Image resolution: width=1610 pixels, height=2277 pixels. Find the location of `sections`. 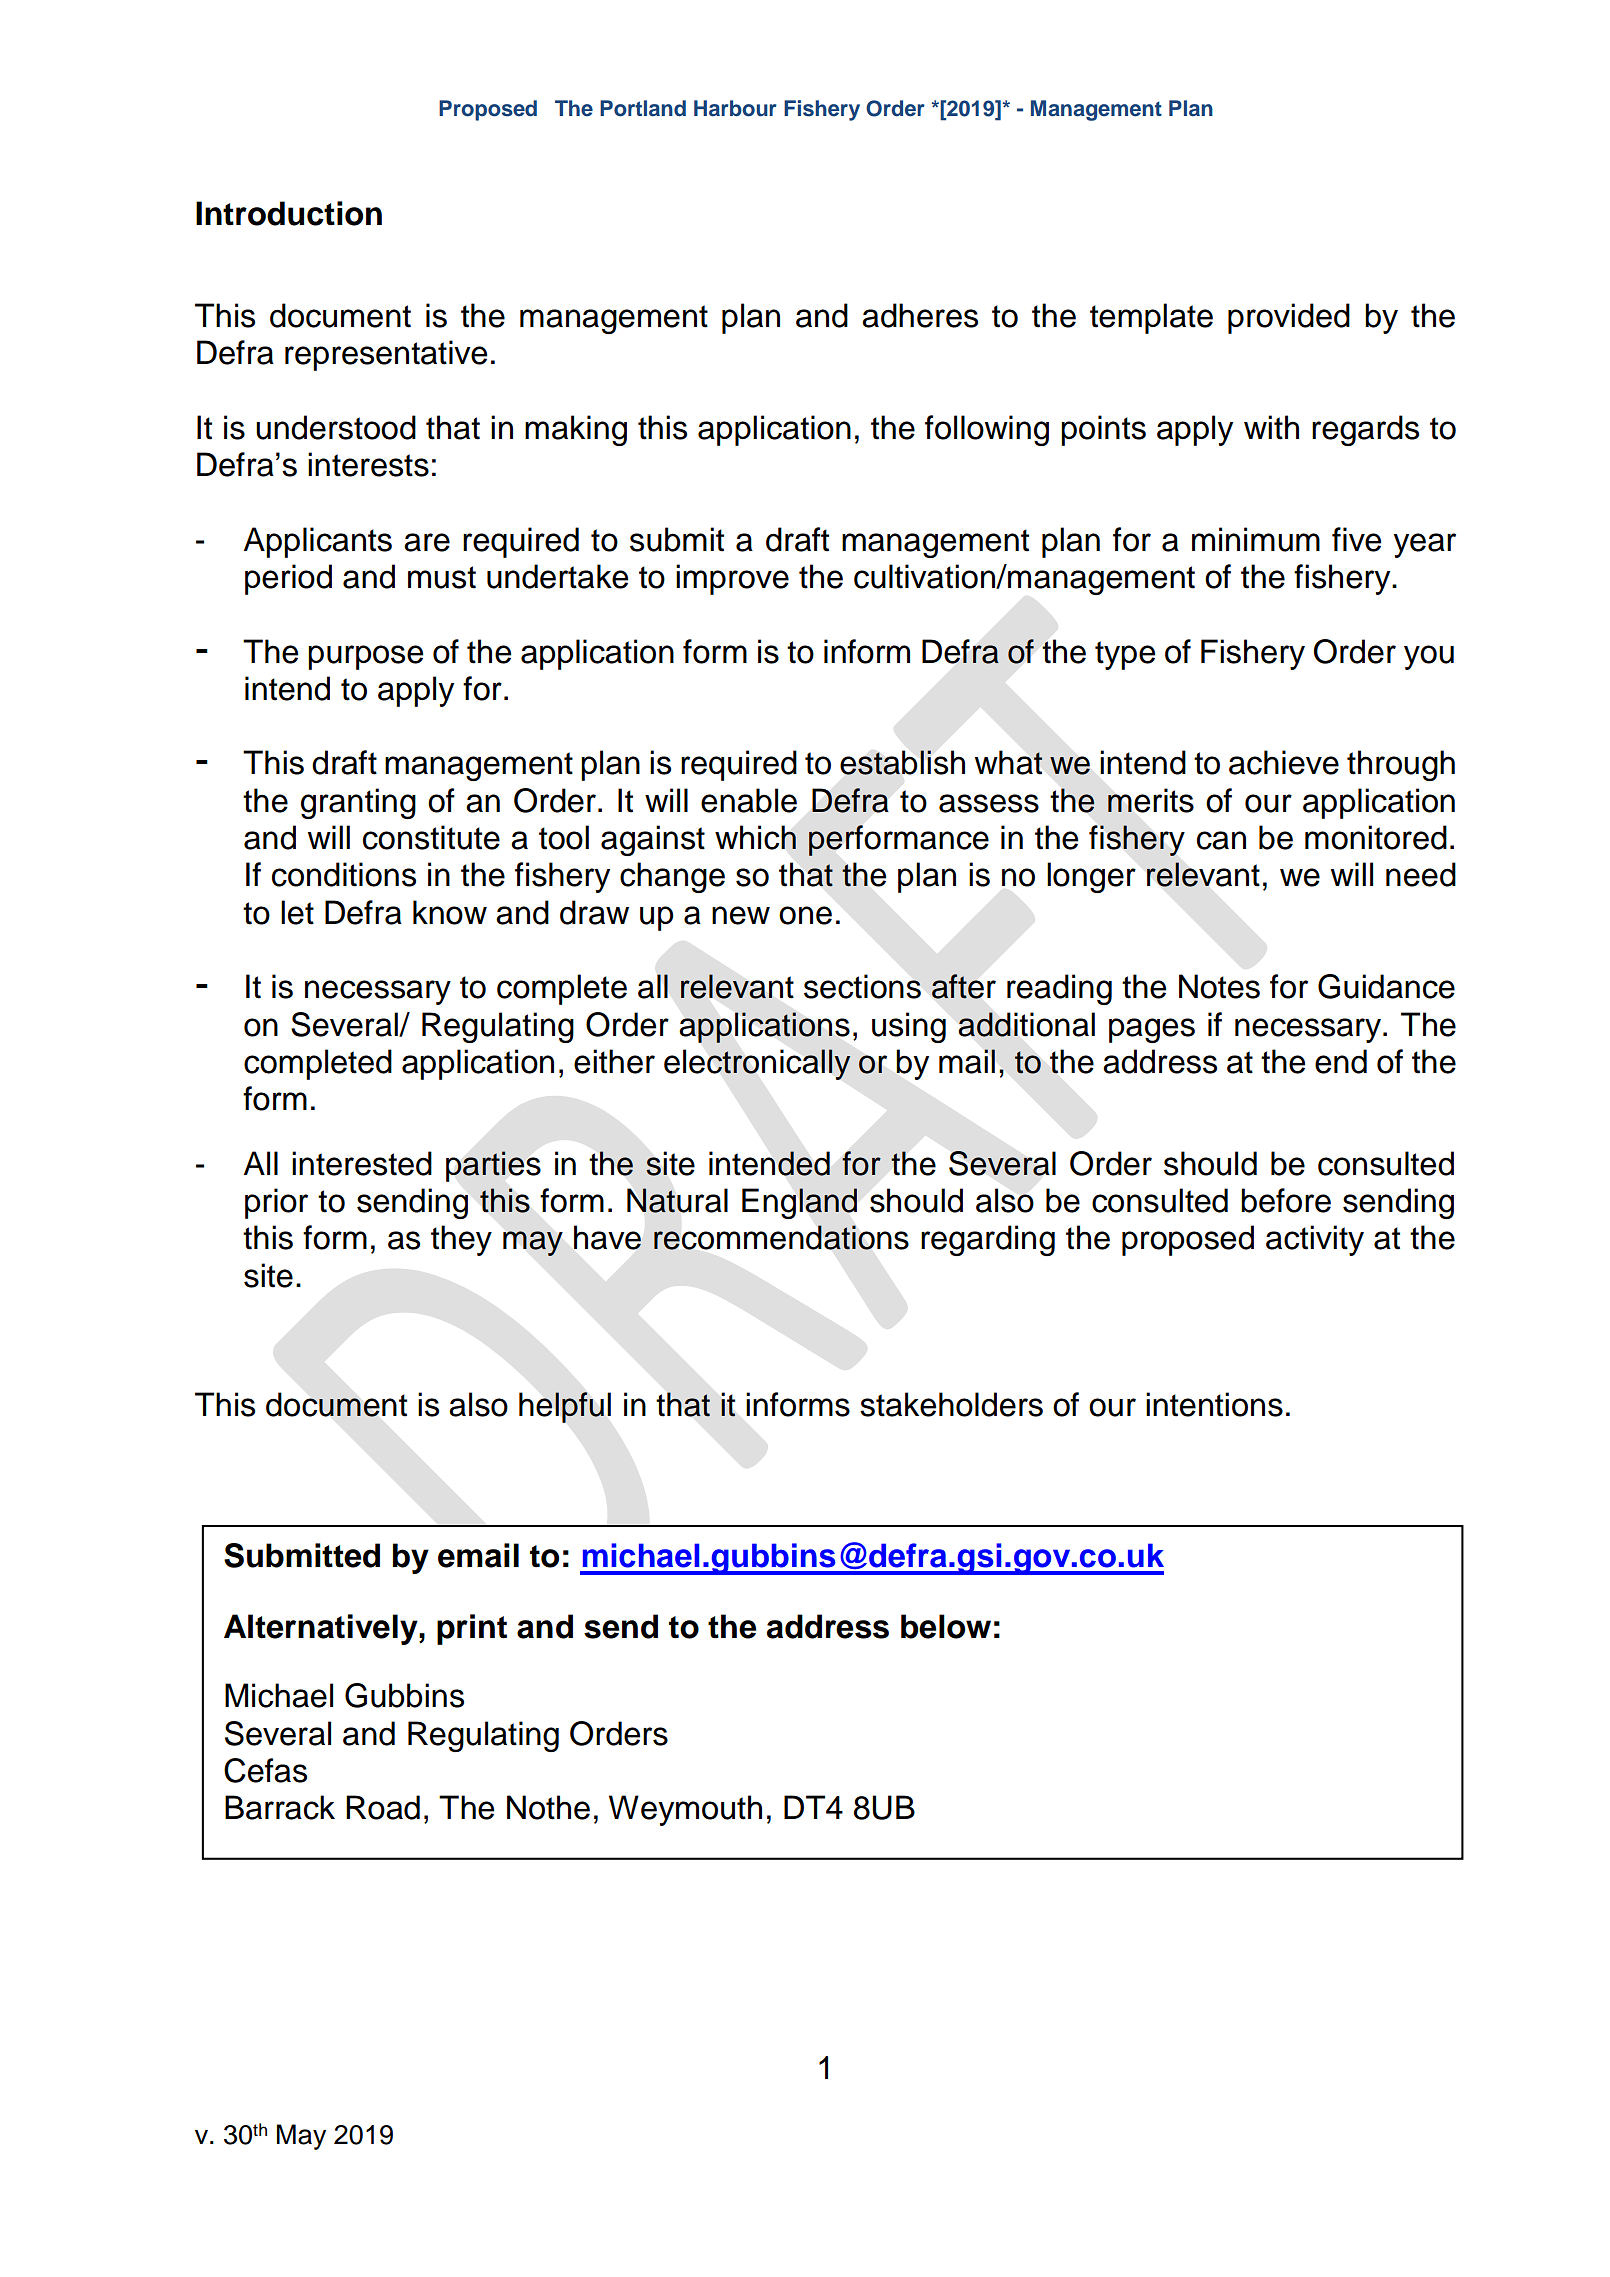

sections is located at coordinates (862, 986).
